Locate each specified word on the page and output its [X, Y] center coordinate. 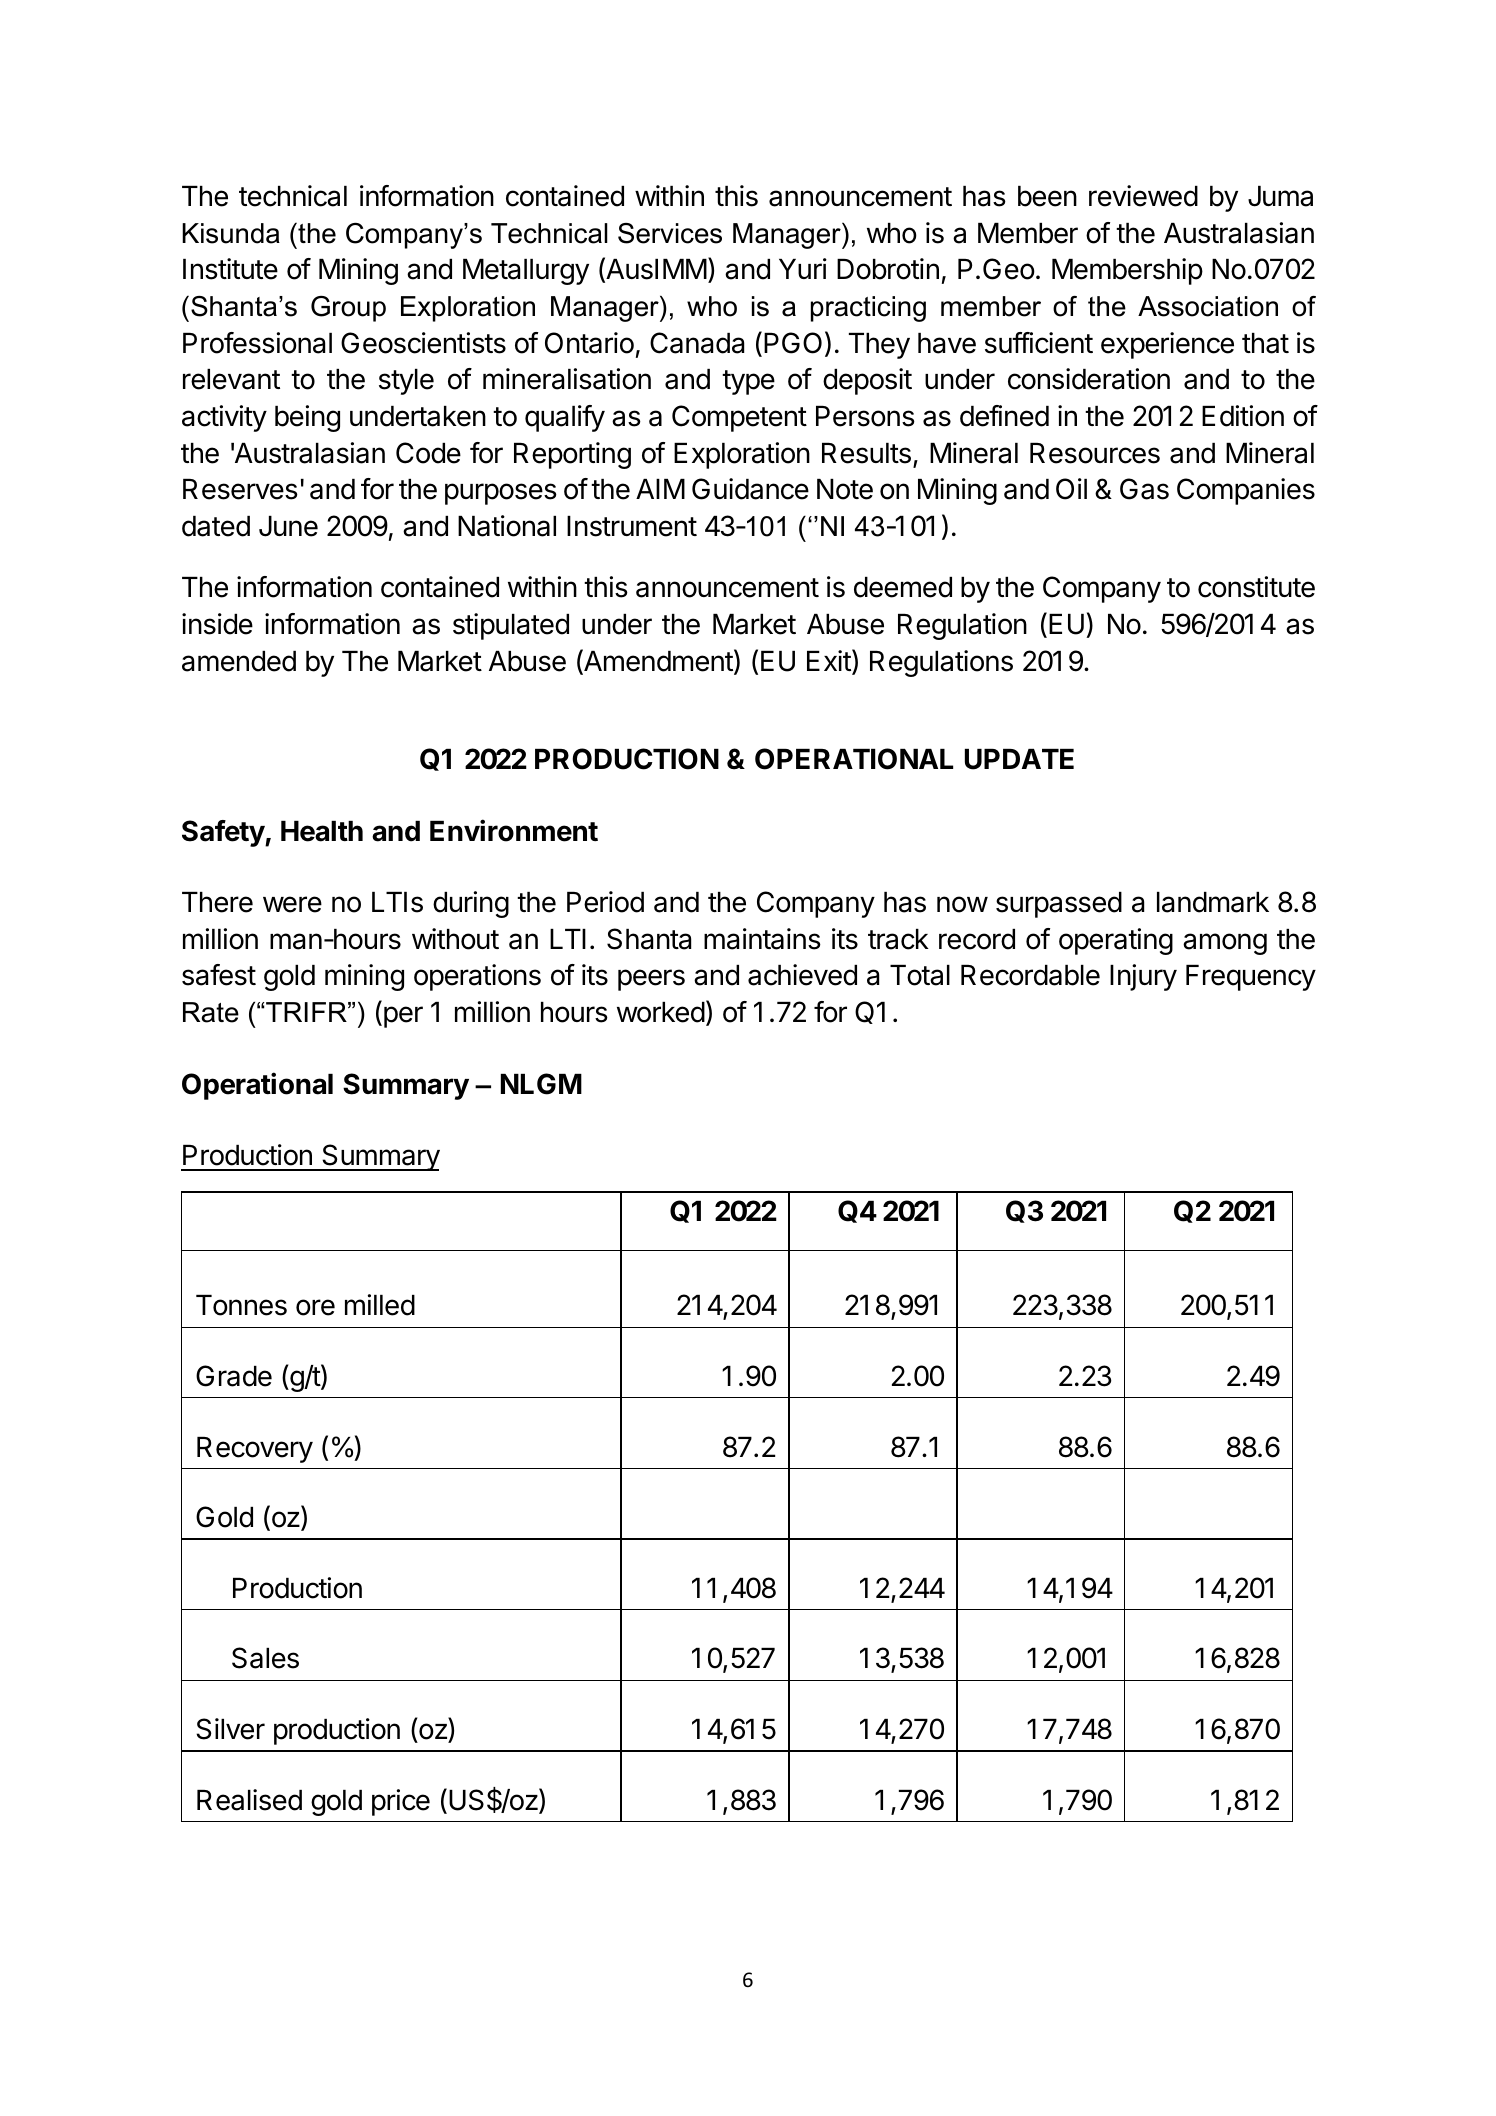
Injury [1143, 977]
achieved [802, 975]
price [401, 1802]
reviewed [1143, 196]
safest [219, 975]
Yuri [803, 268]
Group [348, 309]
